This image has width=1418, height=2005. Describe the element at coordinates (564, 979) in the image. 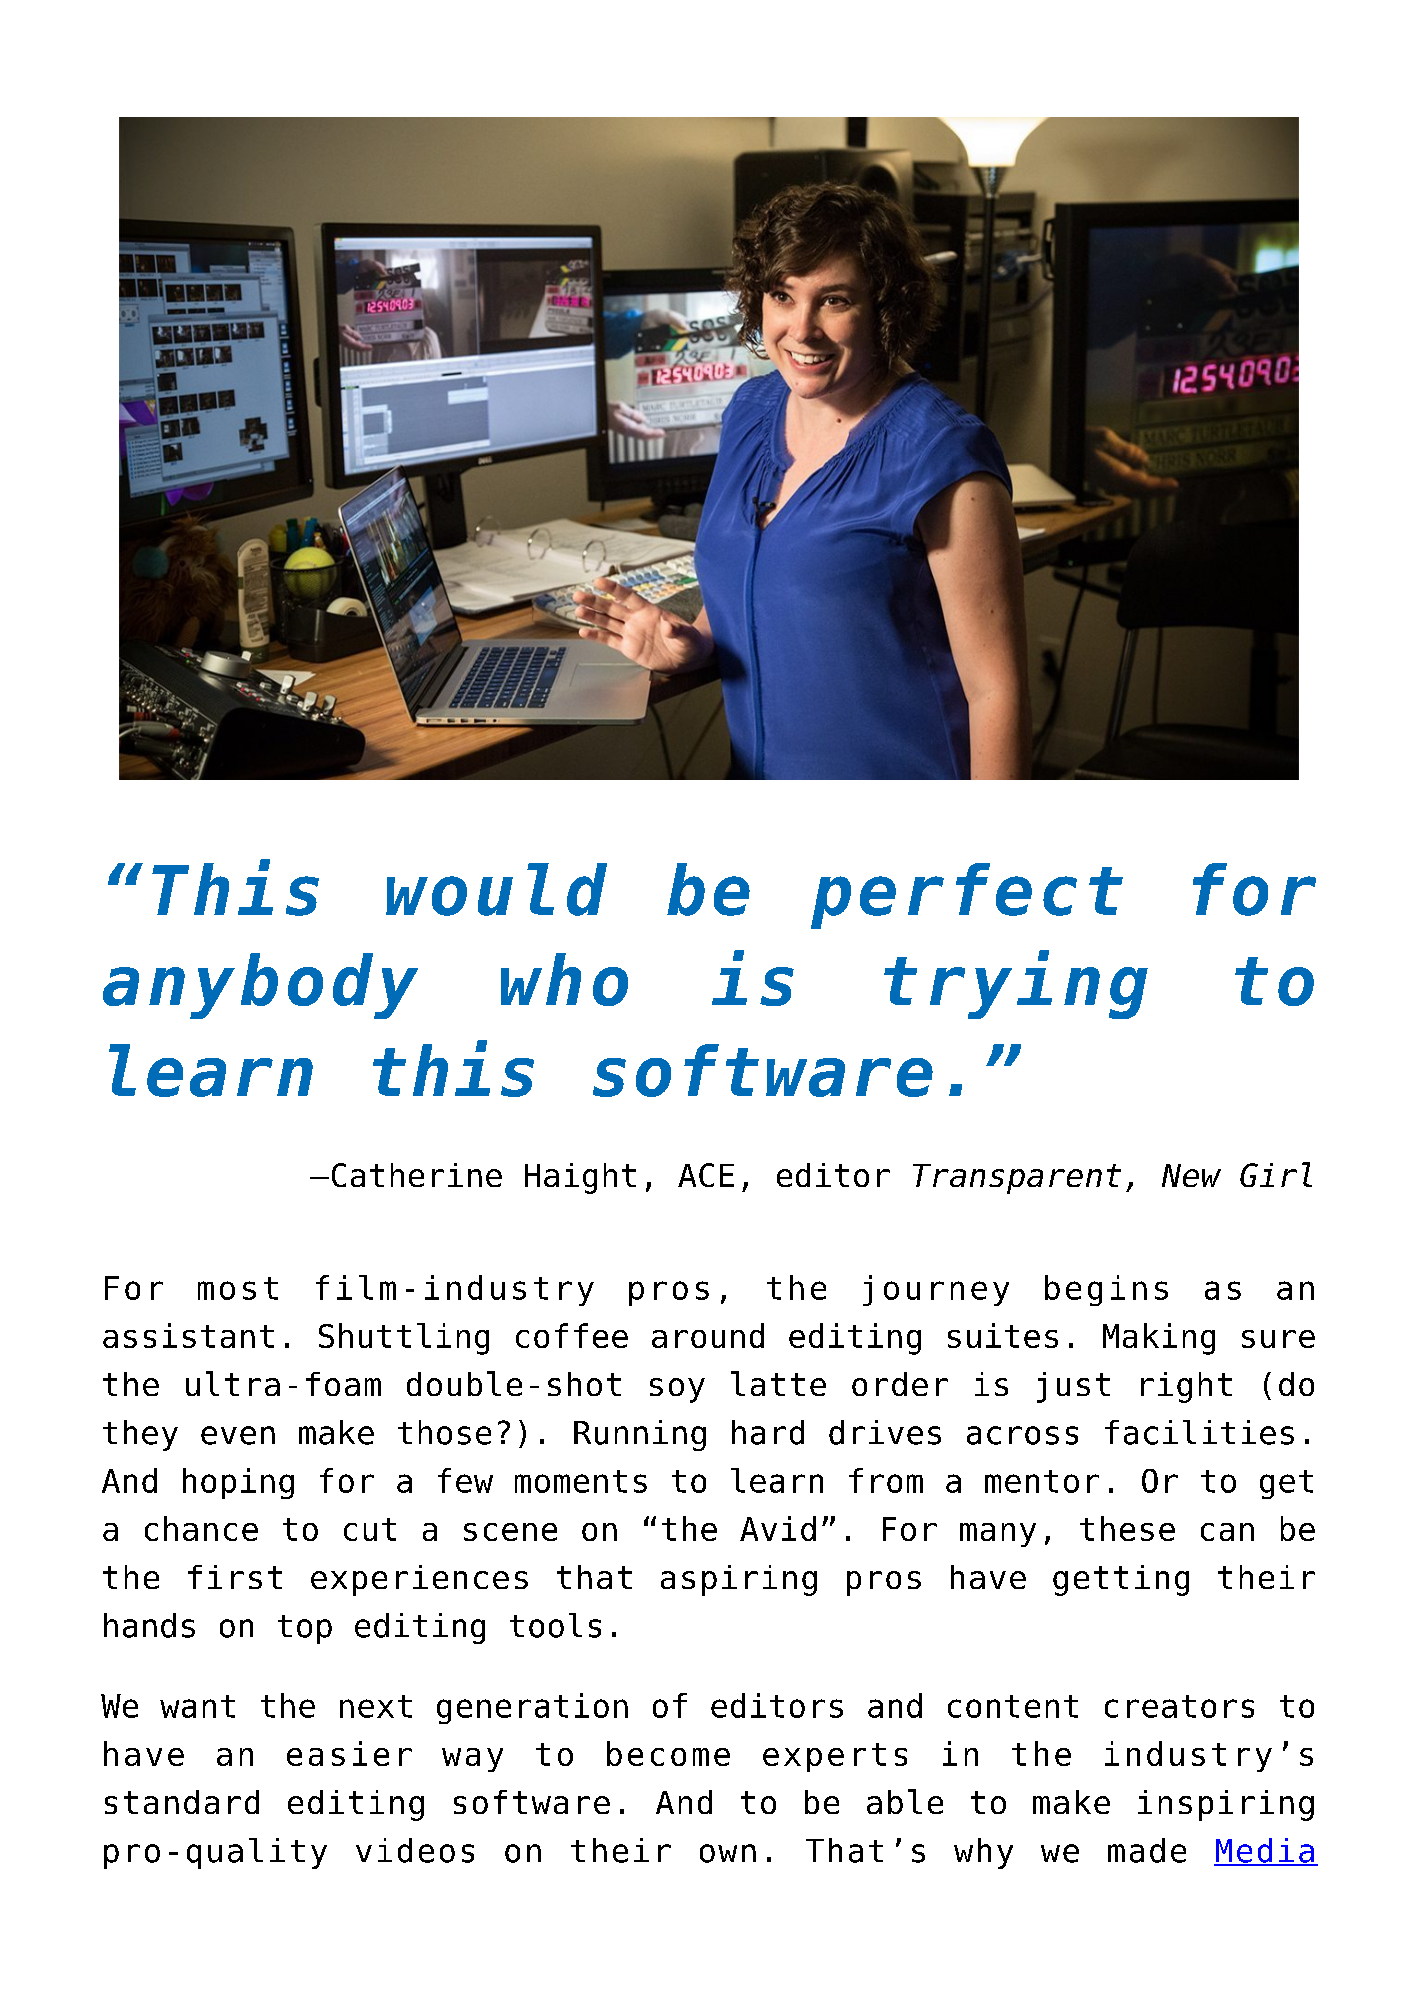

I see `who` at that location.
